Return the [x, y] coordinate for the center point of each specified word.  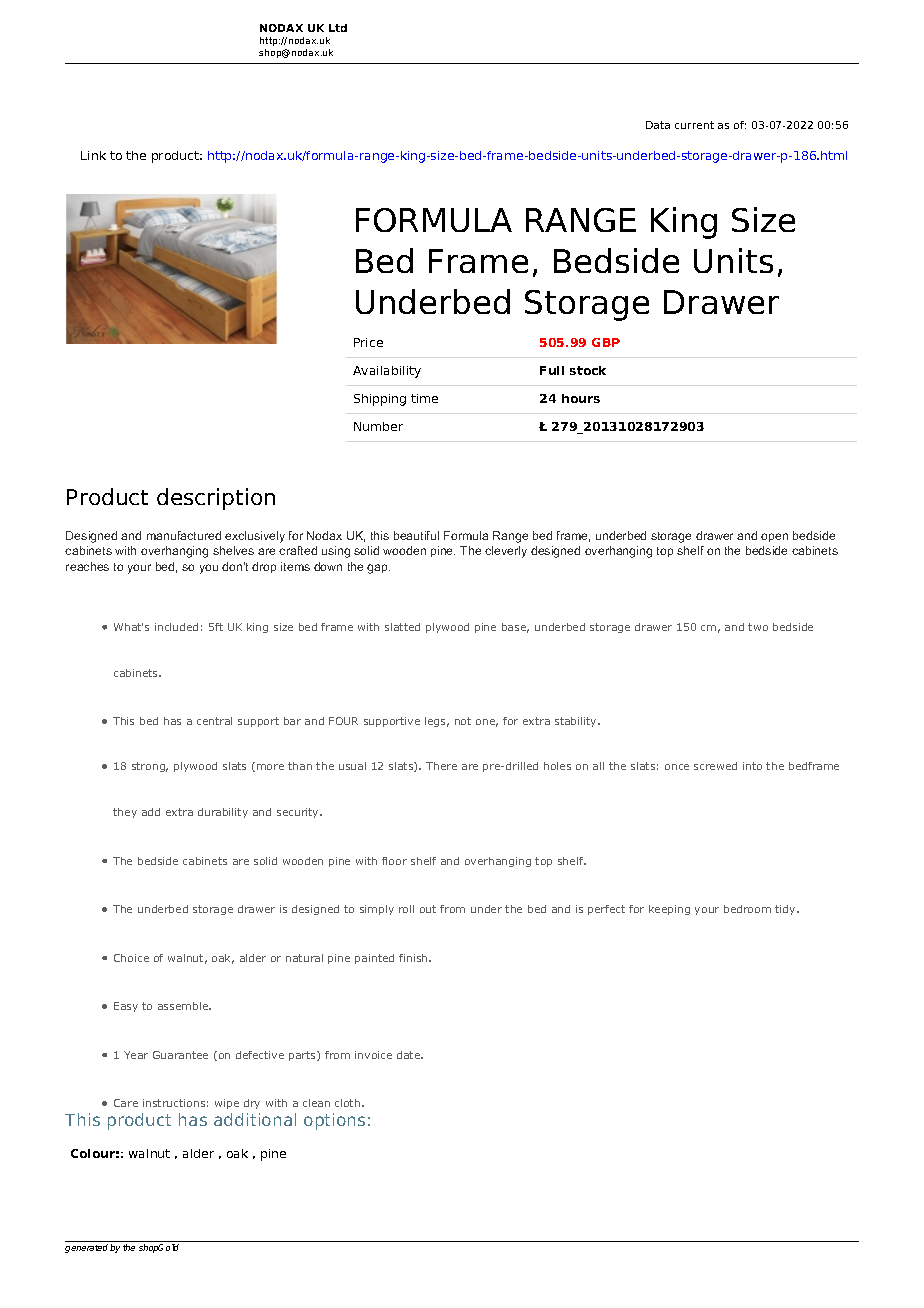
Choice [131, 958]
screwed [715, 766]
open [774, 537]
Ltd [338, 28]
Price [368, 342]
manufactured [184, 535]
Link [93, 155]
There [441, 766]
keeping [669, 910]
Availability [387, 372]
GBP [606, 342]
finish [414, 958]
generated [86, 1248]
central [214, 721]
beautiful [416, 535]
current [694, 125]
